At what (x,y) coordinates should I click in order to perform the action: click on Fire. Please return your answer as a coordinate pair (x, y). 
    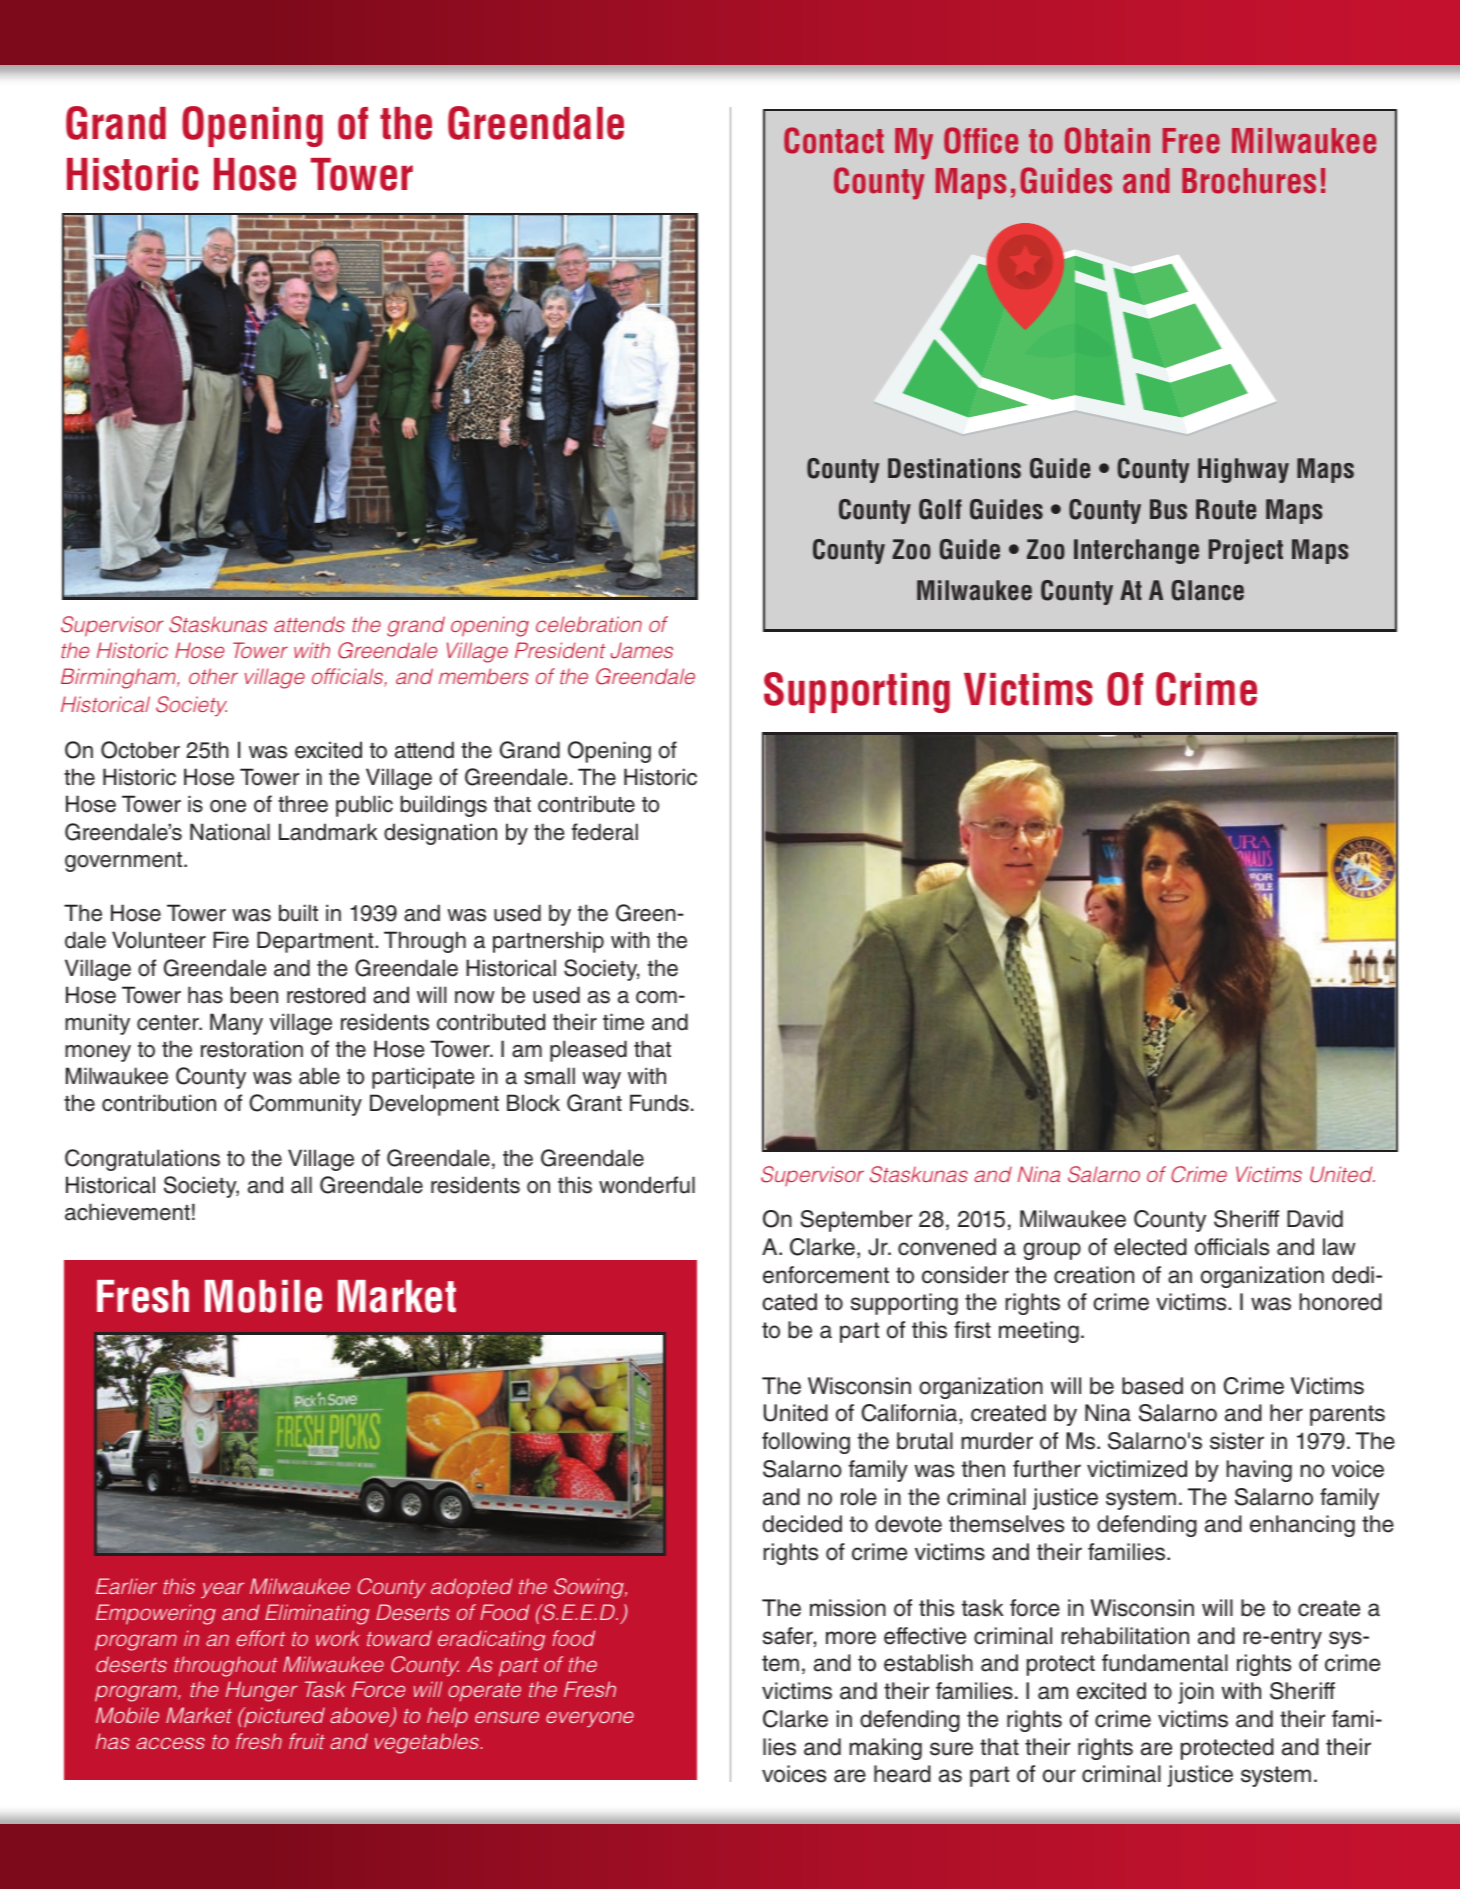
    Looking at the image, I should click on (231, 940).
